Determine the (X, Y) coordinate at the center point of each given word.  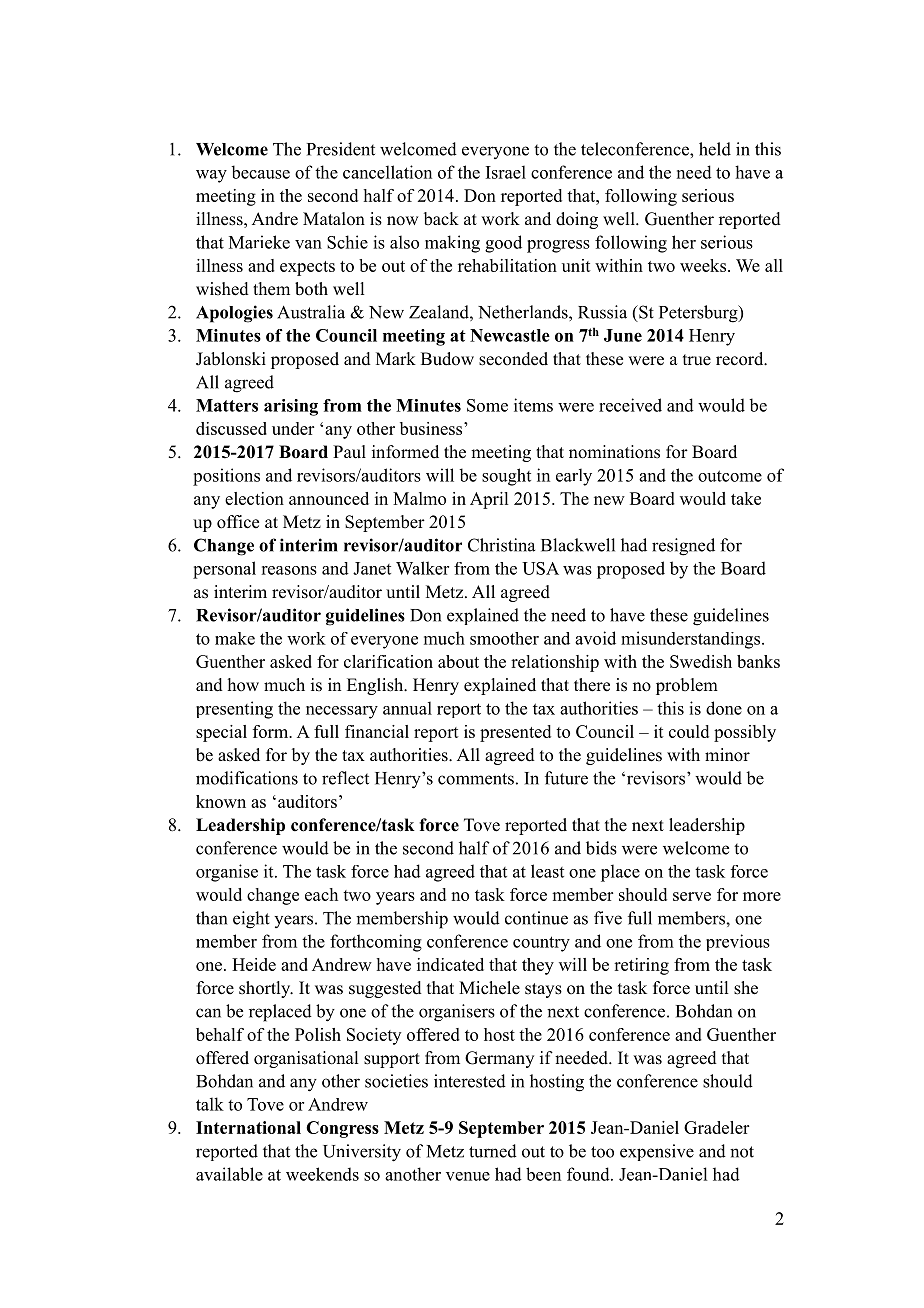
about (458, 661)
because (260, 172)
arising (291, 407)
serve (692, 896)
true (697, 360)
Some (487, 405)
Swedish (701, 661)
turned (493, 1151)
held (715, 149)
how (243, 685)
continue (536, 918)
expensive (657, 1152)
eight (251, 920)
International (248, 1127)
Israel (506, 172)
